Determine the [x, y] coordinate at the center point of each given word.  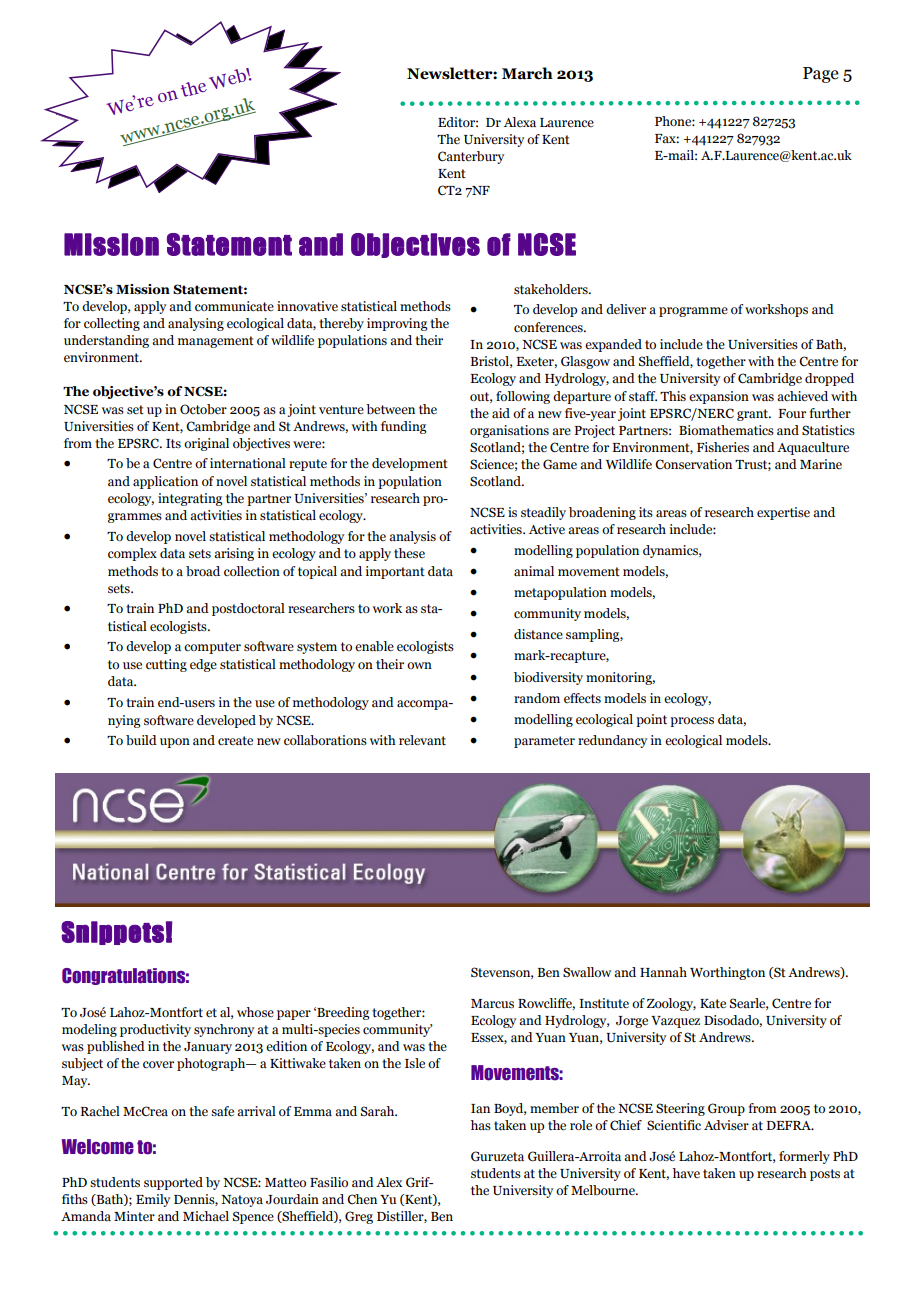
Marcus [492, 1004]
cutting [166, 665]
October [203, 409]
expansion [719, 397]
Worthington [727, 973]
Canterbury [471, 157]
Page [821, 75]
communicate [234, 306]
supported [173, 1183]
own [419, 665]
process [692, 722]
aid [501, 413]
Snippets [112, 933]
